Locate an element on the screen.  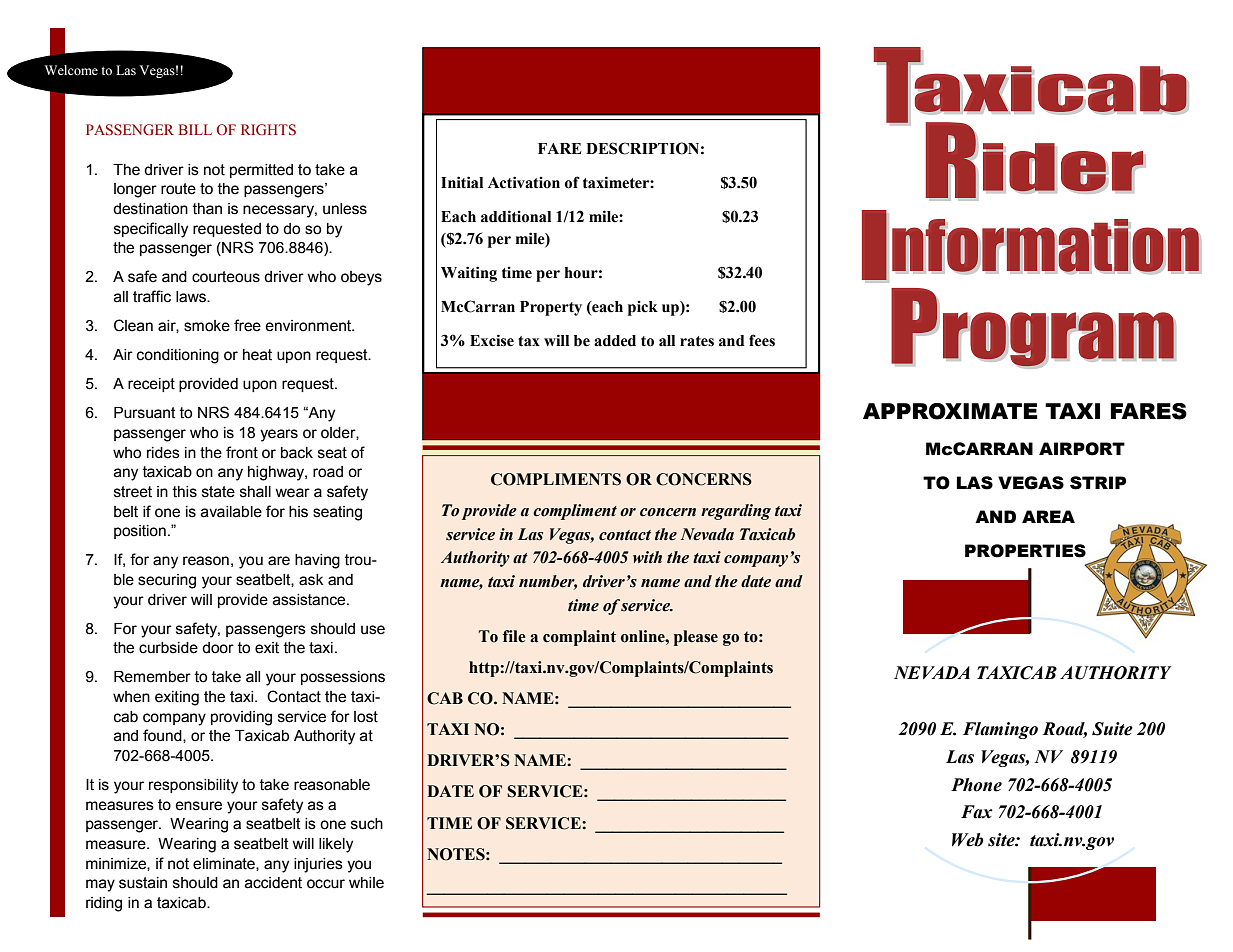
APPROXIMATE is located at coordinates (950, 411).
